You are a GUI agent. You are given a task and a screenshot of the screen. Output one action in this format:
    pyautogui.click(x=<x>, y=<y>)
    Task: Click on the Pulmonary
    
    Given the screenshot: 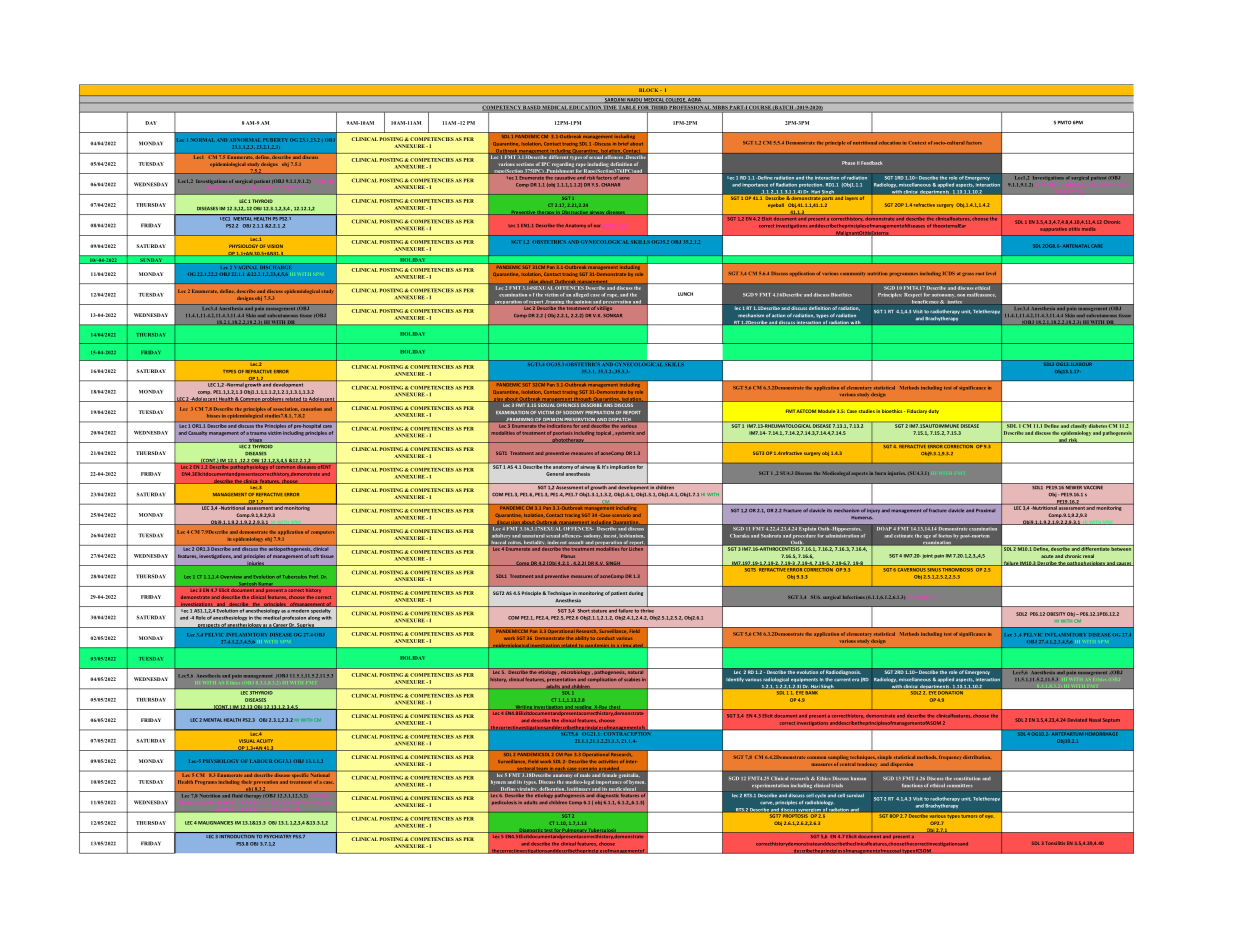 What is the action you would take?
    pyautogui.click(x=574, y=830)
